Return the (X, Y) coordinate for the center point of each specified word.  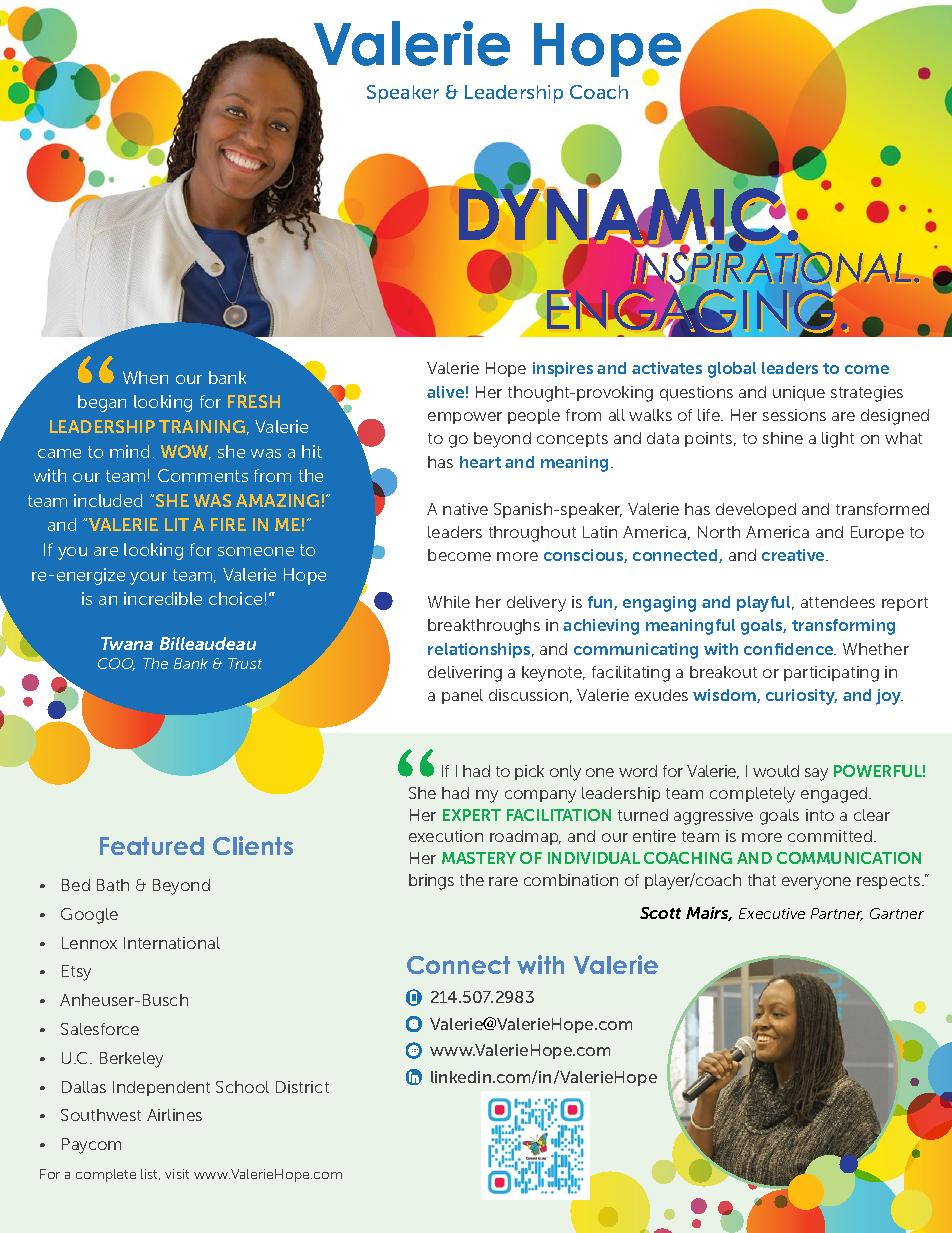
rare (503, 881)
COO (116, 664)
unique (799, 393)
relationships (480, 650)
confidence (790, 649)
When (145, 377)
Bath (113, 885)
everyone (816, 883)
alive (445, 392)
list (150, 1174)
